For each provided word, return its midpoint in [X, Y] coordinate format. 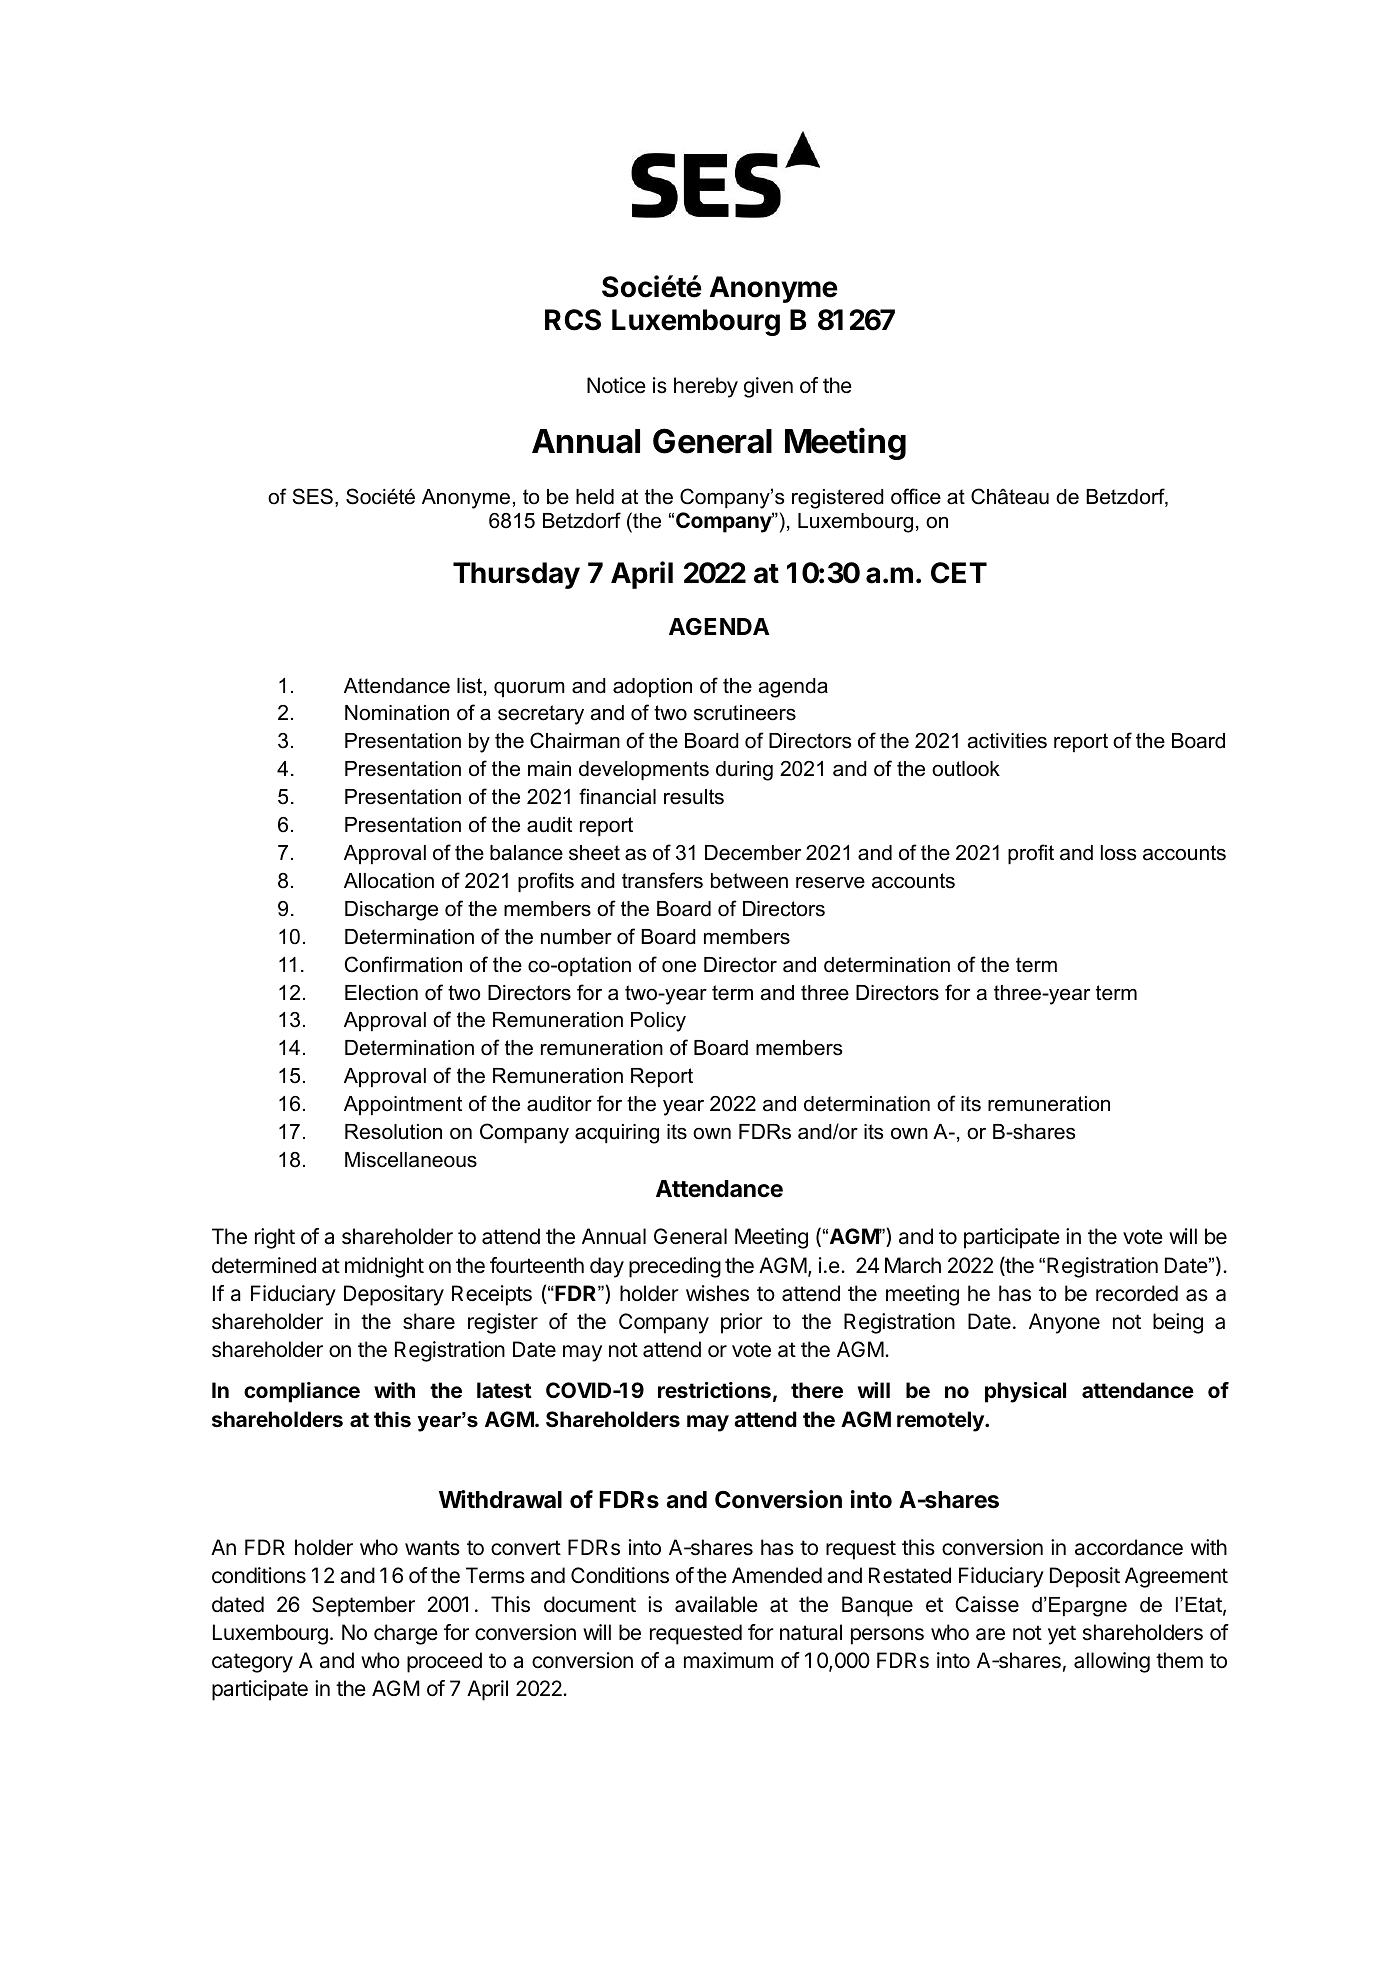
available [716, 1604]
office [916, 496]
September [363, 1606]
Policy [658, 1022]
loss [1118, 853]
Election [381, 993]
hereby [706, 387]
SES [312, 496]
